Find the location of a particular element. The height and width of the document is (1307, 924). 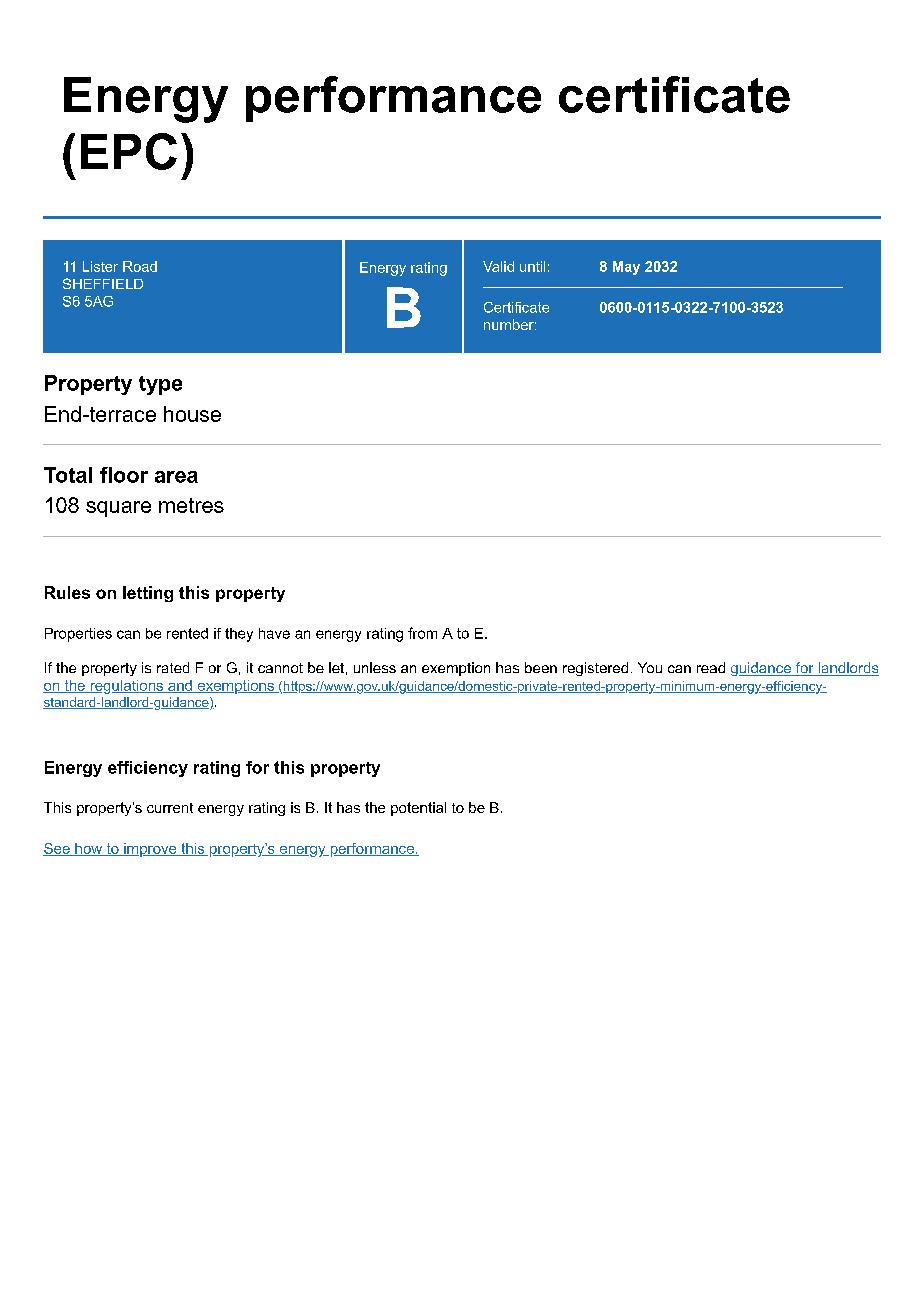

EPC is located at coordinates (129, 151).
